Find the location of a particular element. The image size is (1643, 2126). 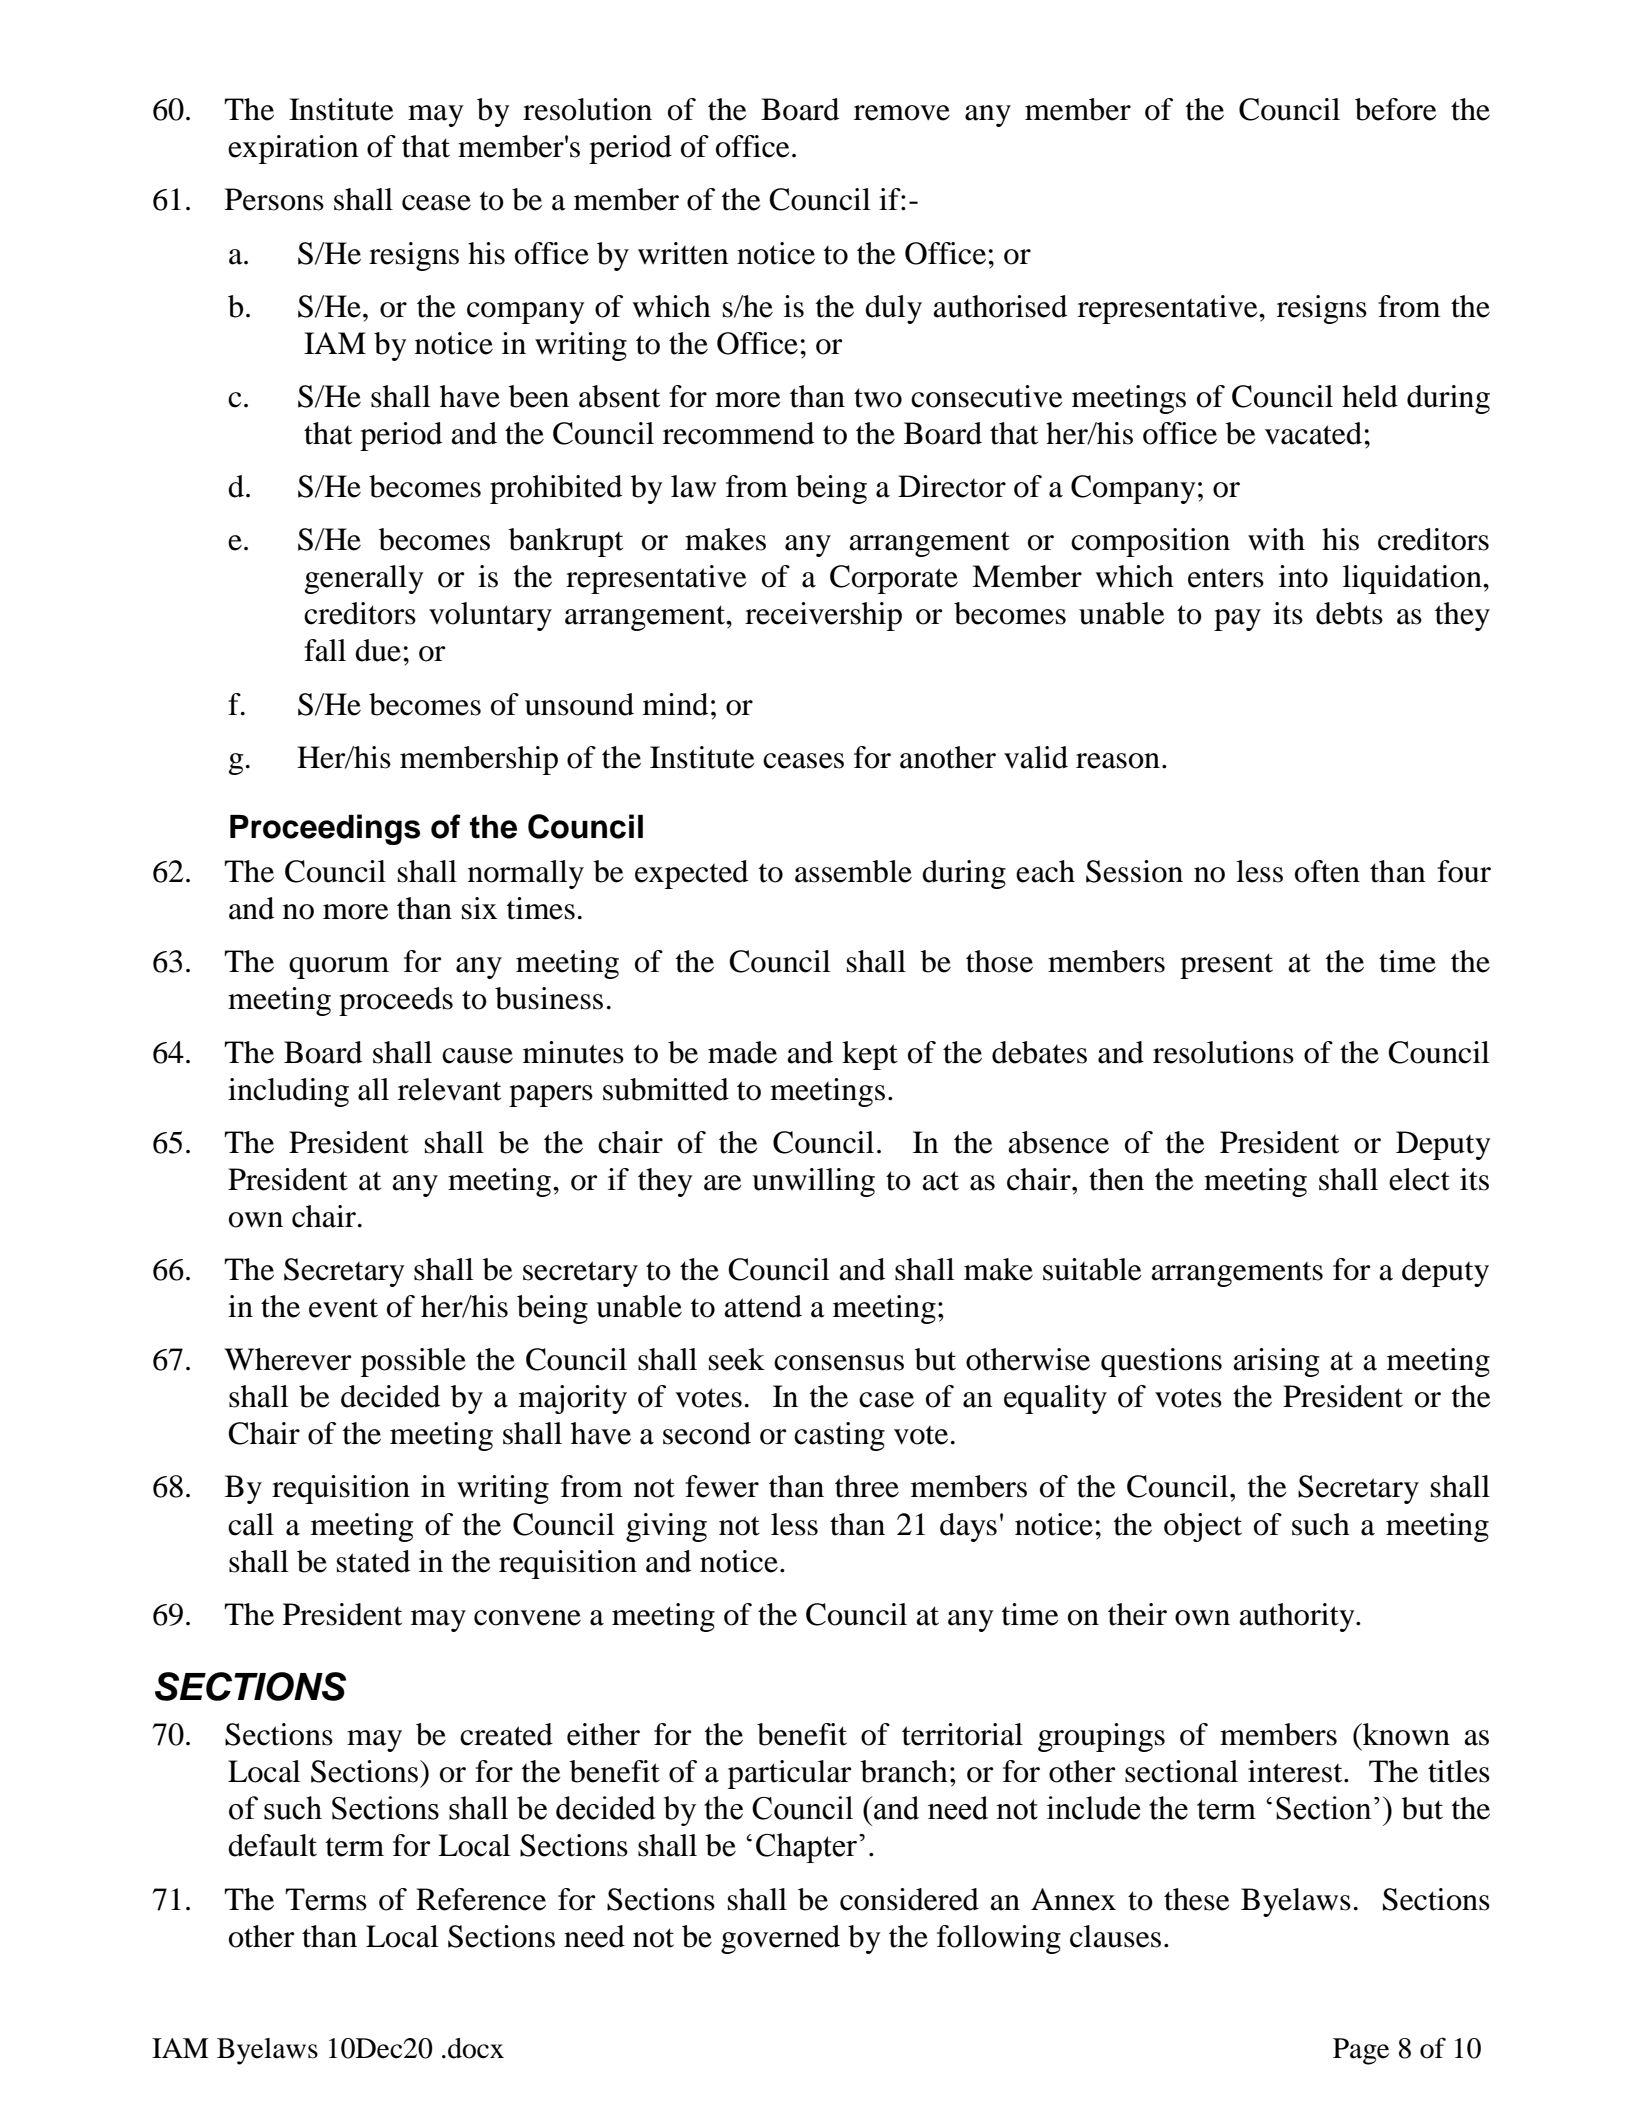

governed is located at coordinates (780, 1939).
